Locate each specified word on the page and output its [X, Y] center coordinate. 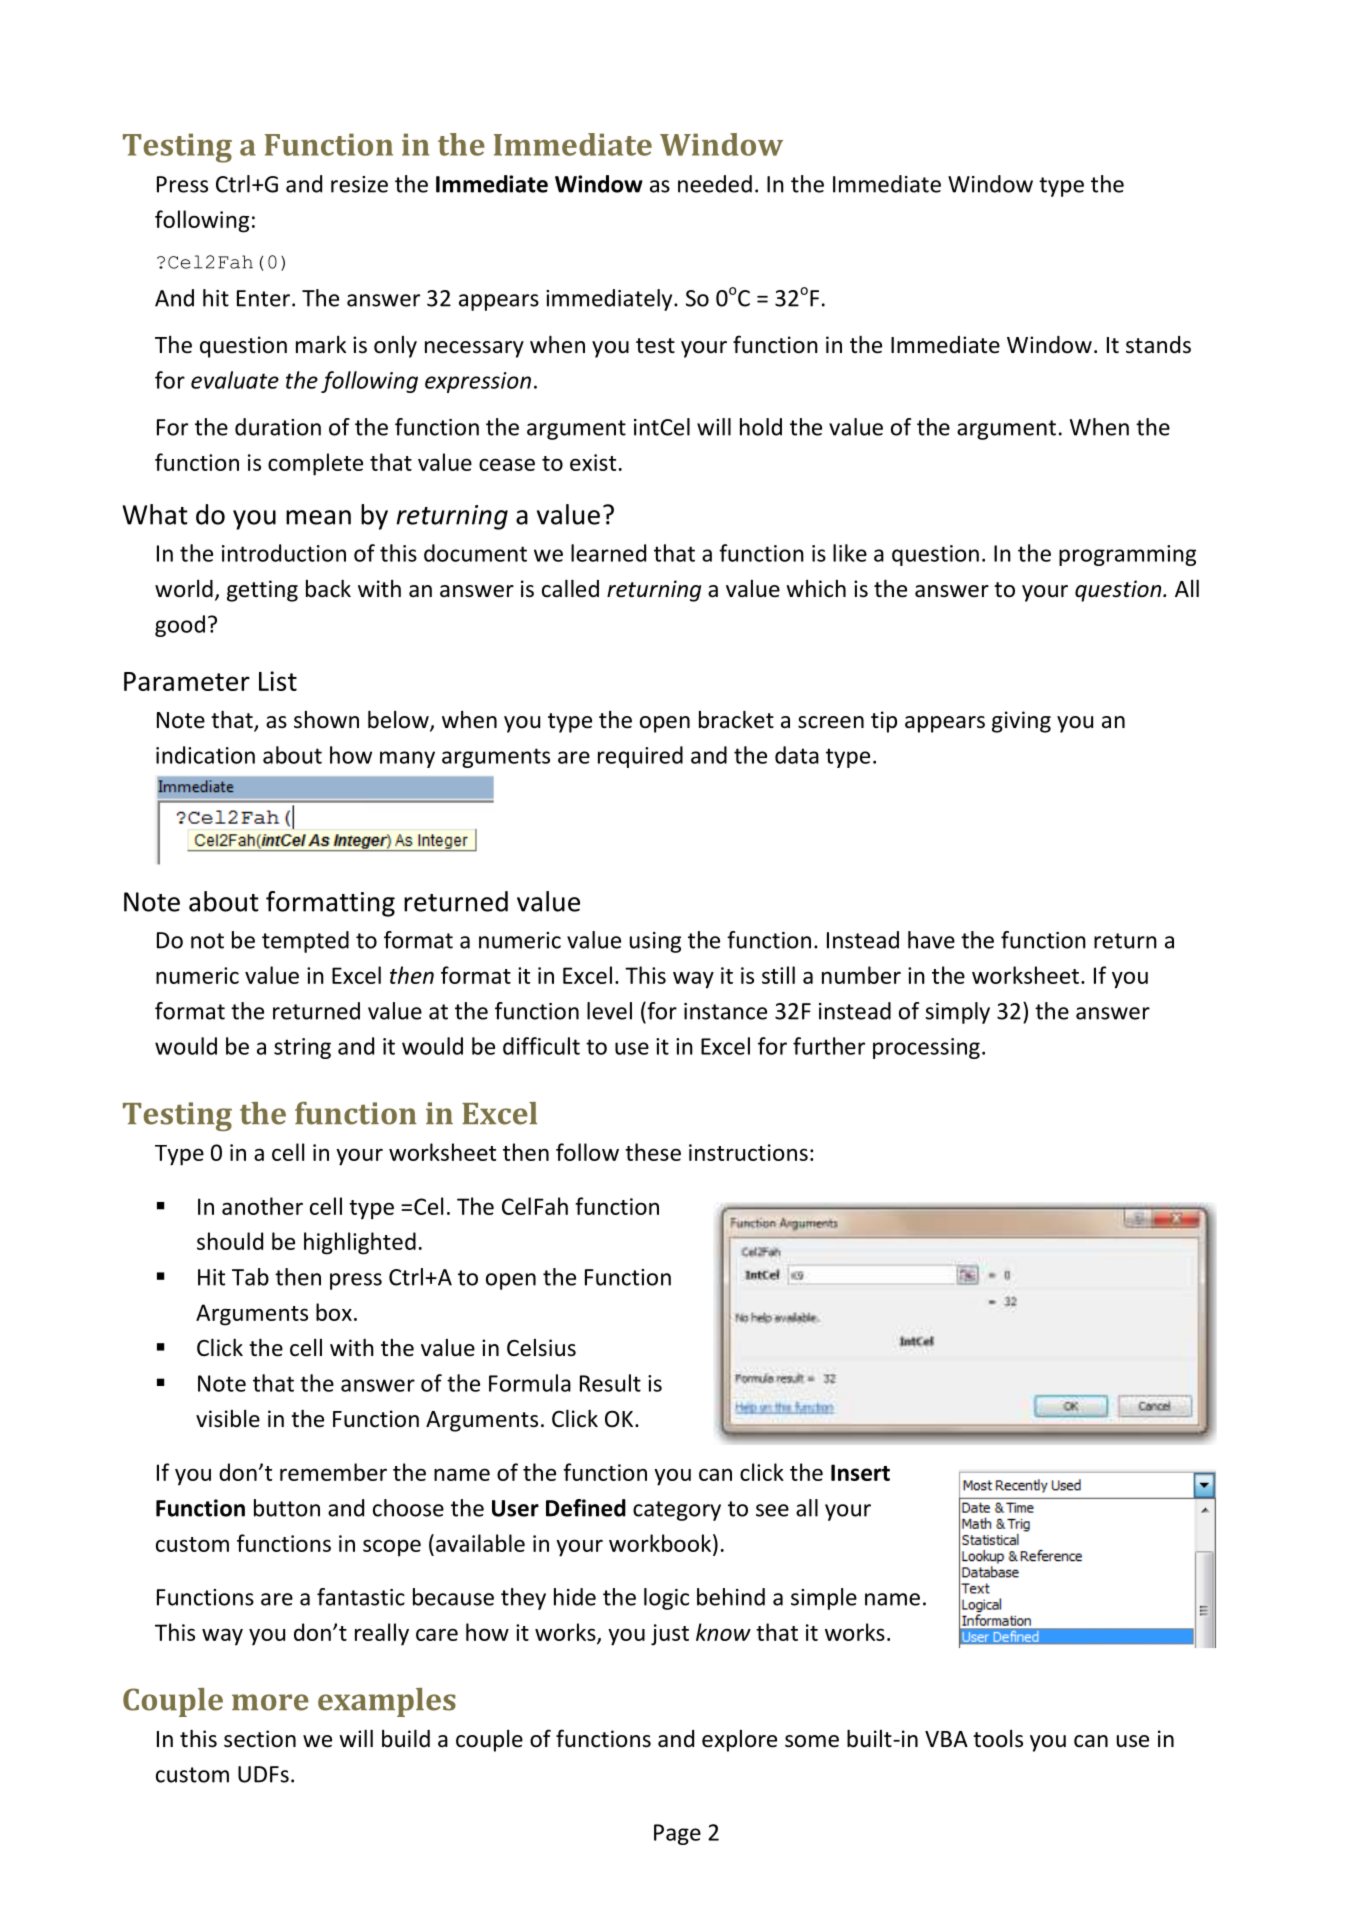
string [302, 1048]
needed [715, 184]
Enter [263, 298]
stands [1158, 345]
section [260, 1739]
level [609, 1011]
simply [957, 1013]
